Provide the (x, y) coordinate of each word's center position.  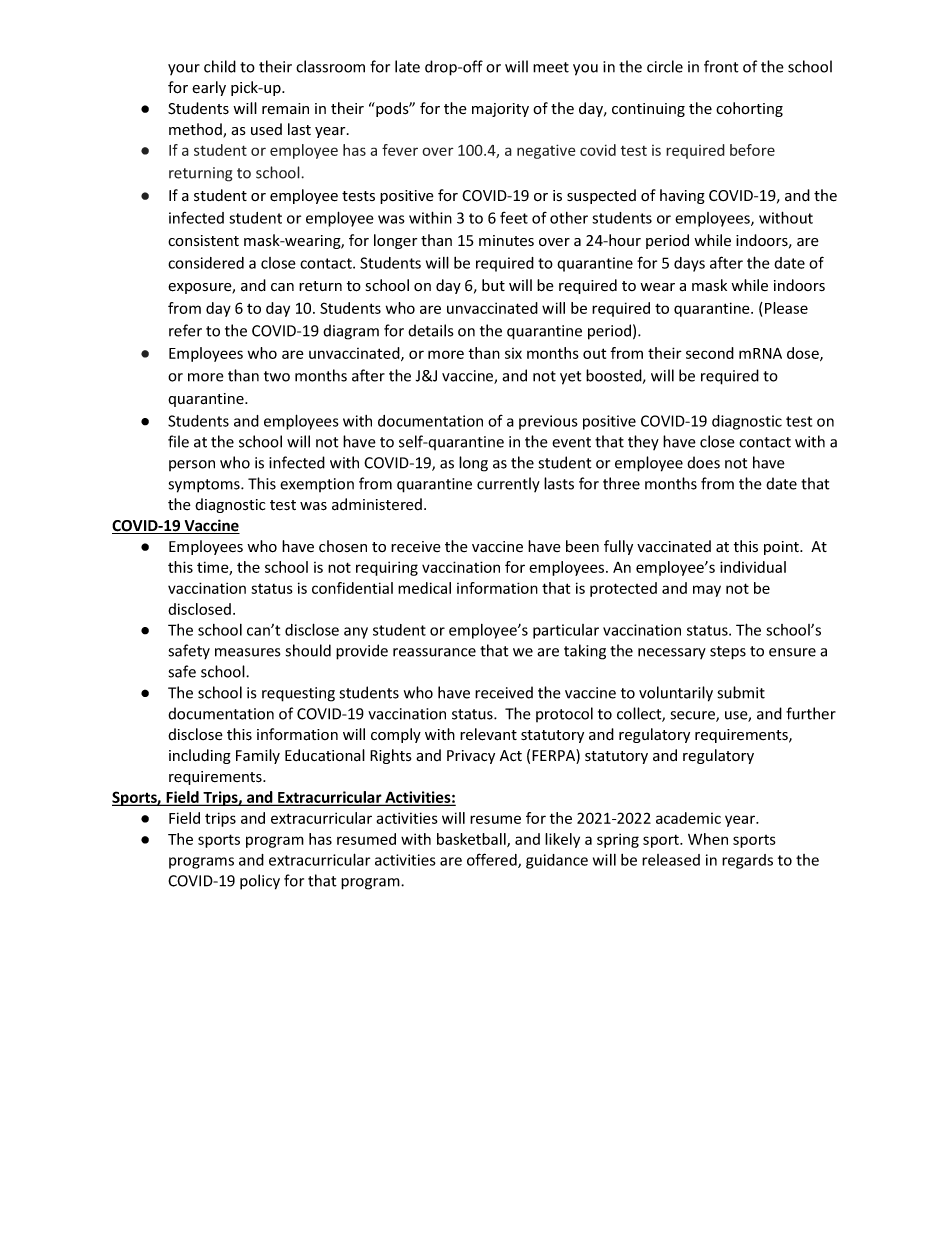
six (513, 353)
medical (424, 588)
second (710, 353)
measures (247, 652)
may (707, 591)
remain (285, 109)
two (277, 376)
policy (260, 882)
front (721, 66)
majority (500, 110)
